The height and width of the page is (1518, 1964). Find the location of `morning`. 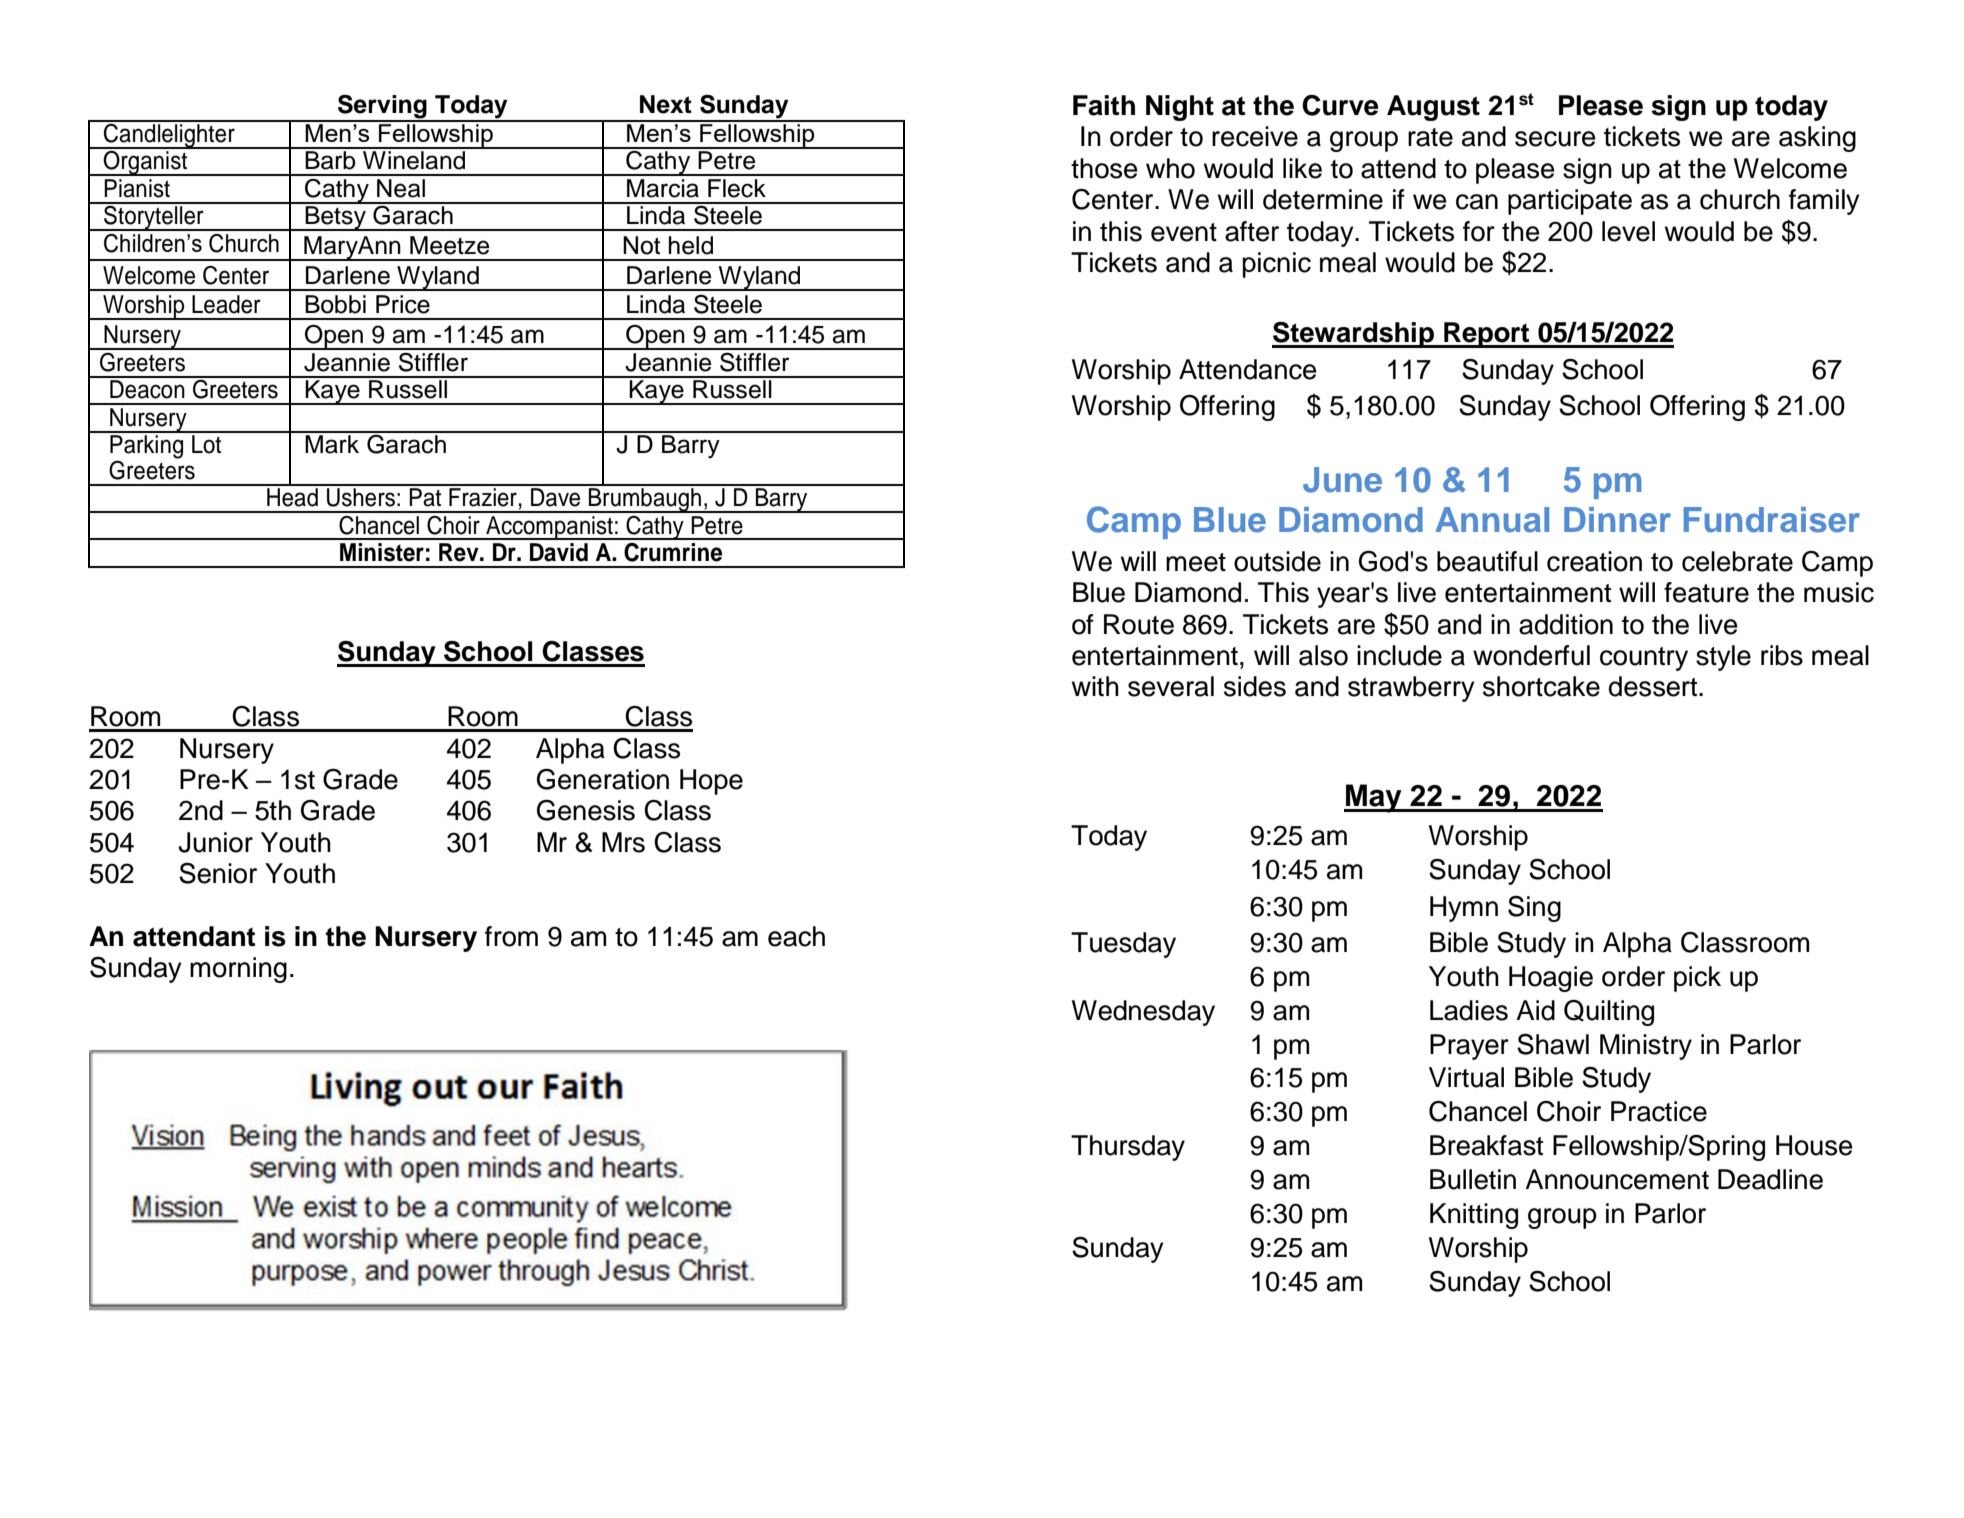

morning is located at coordinates (238, 970).
